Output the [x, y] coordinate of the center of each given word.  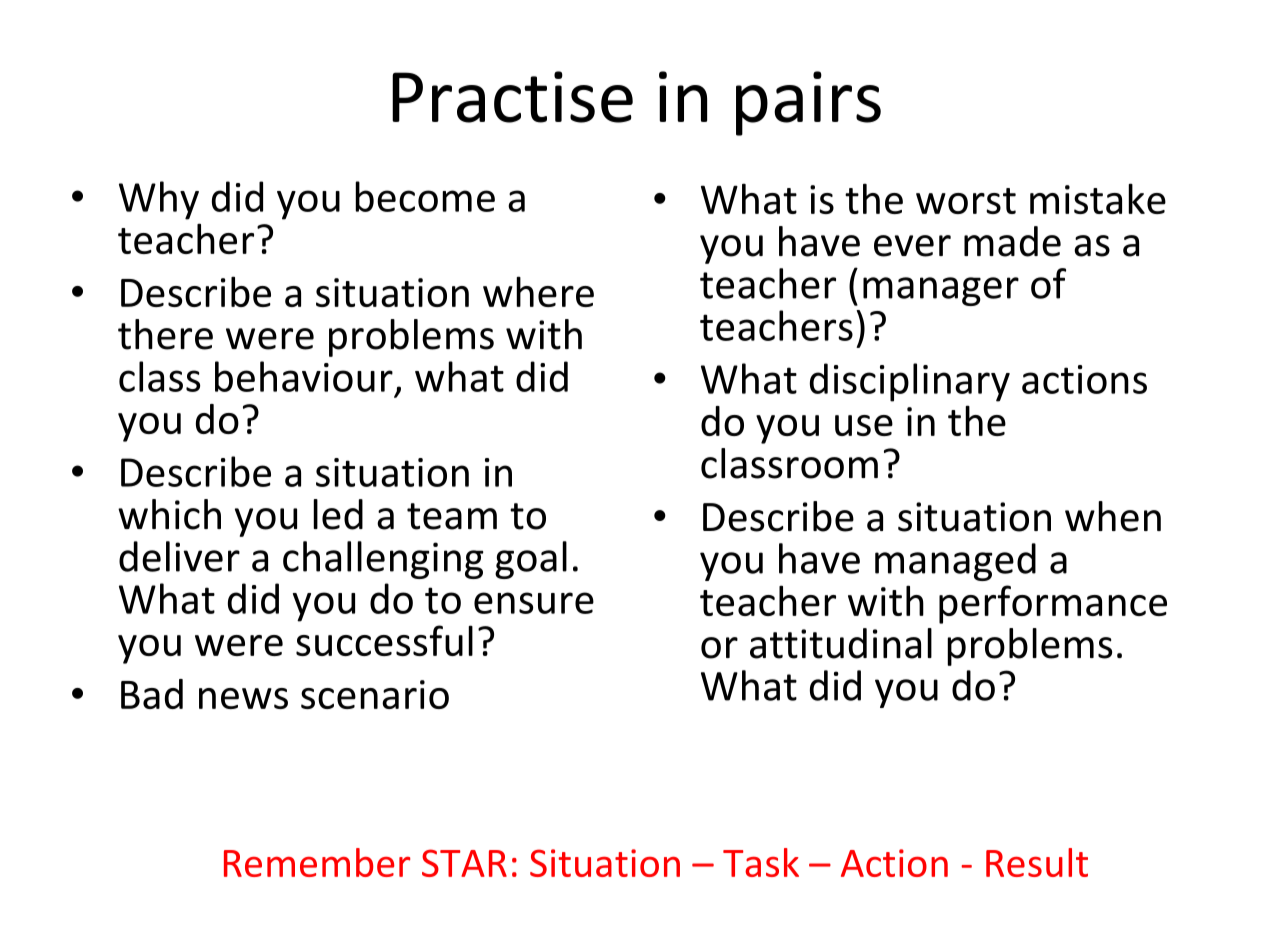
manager [941, 291]
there [165, 334]
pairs [808, 103]
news [243, 698]
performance [1053, 604]
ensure [534, 603]
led [338, 514]
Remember [317, 862]
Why [159, 200]
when [1113, 516]
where [538, 291]
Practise [512, 97]
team [452, 516]
